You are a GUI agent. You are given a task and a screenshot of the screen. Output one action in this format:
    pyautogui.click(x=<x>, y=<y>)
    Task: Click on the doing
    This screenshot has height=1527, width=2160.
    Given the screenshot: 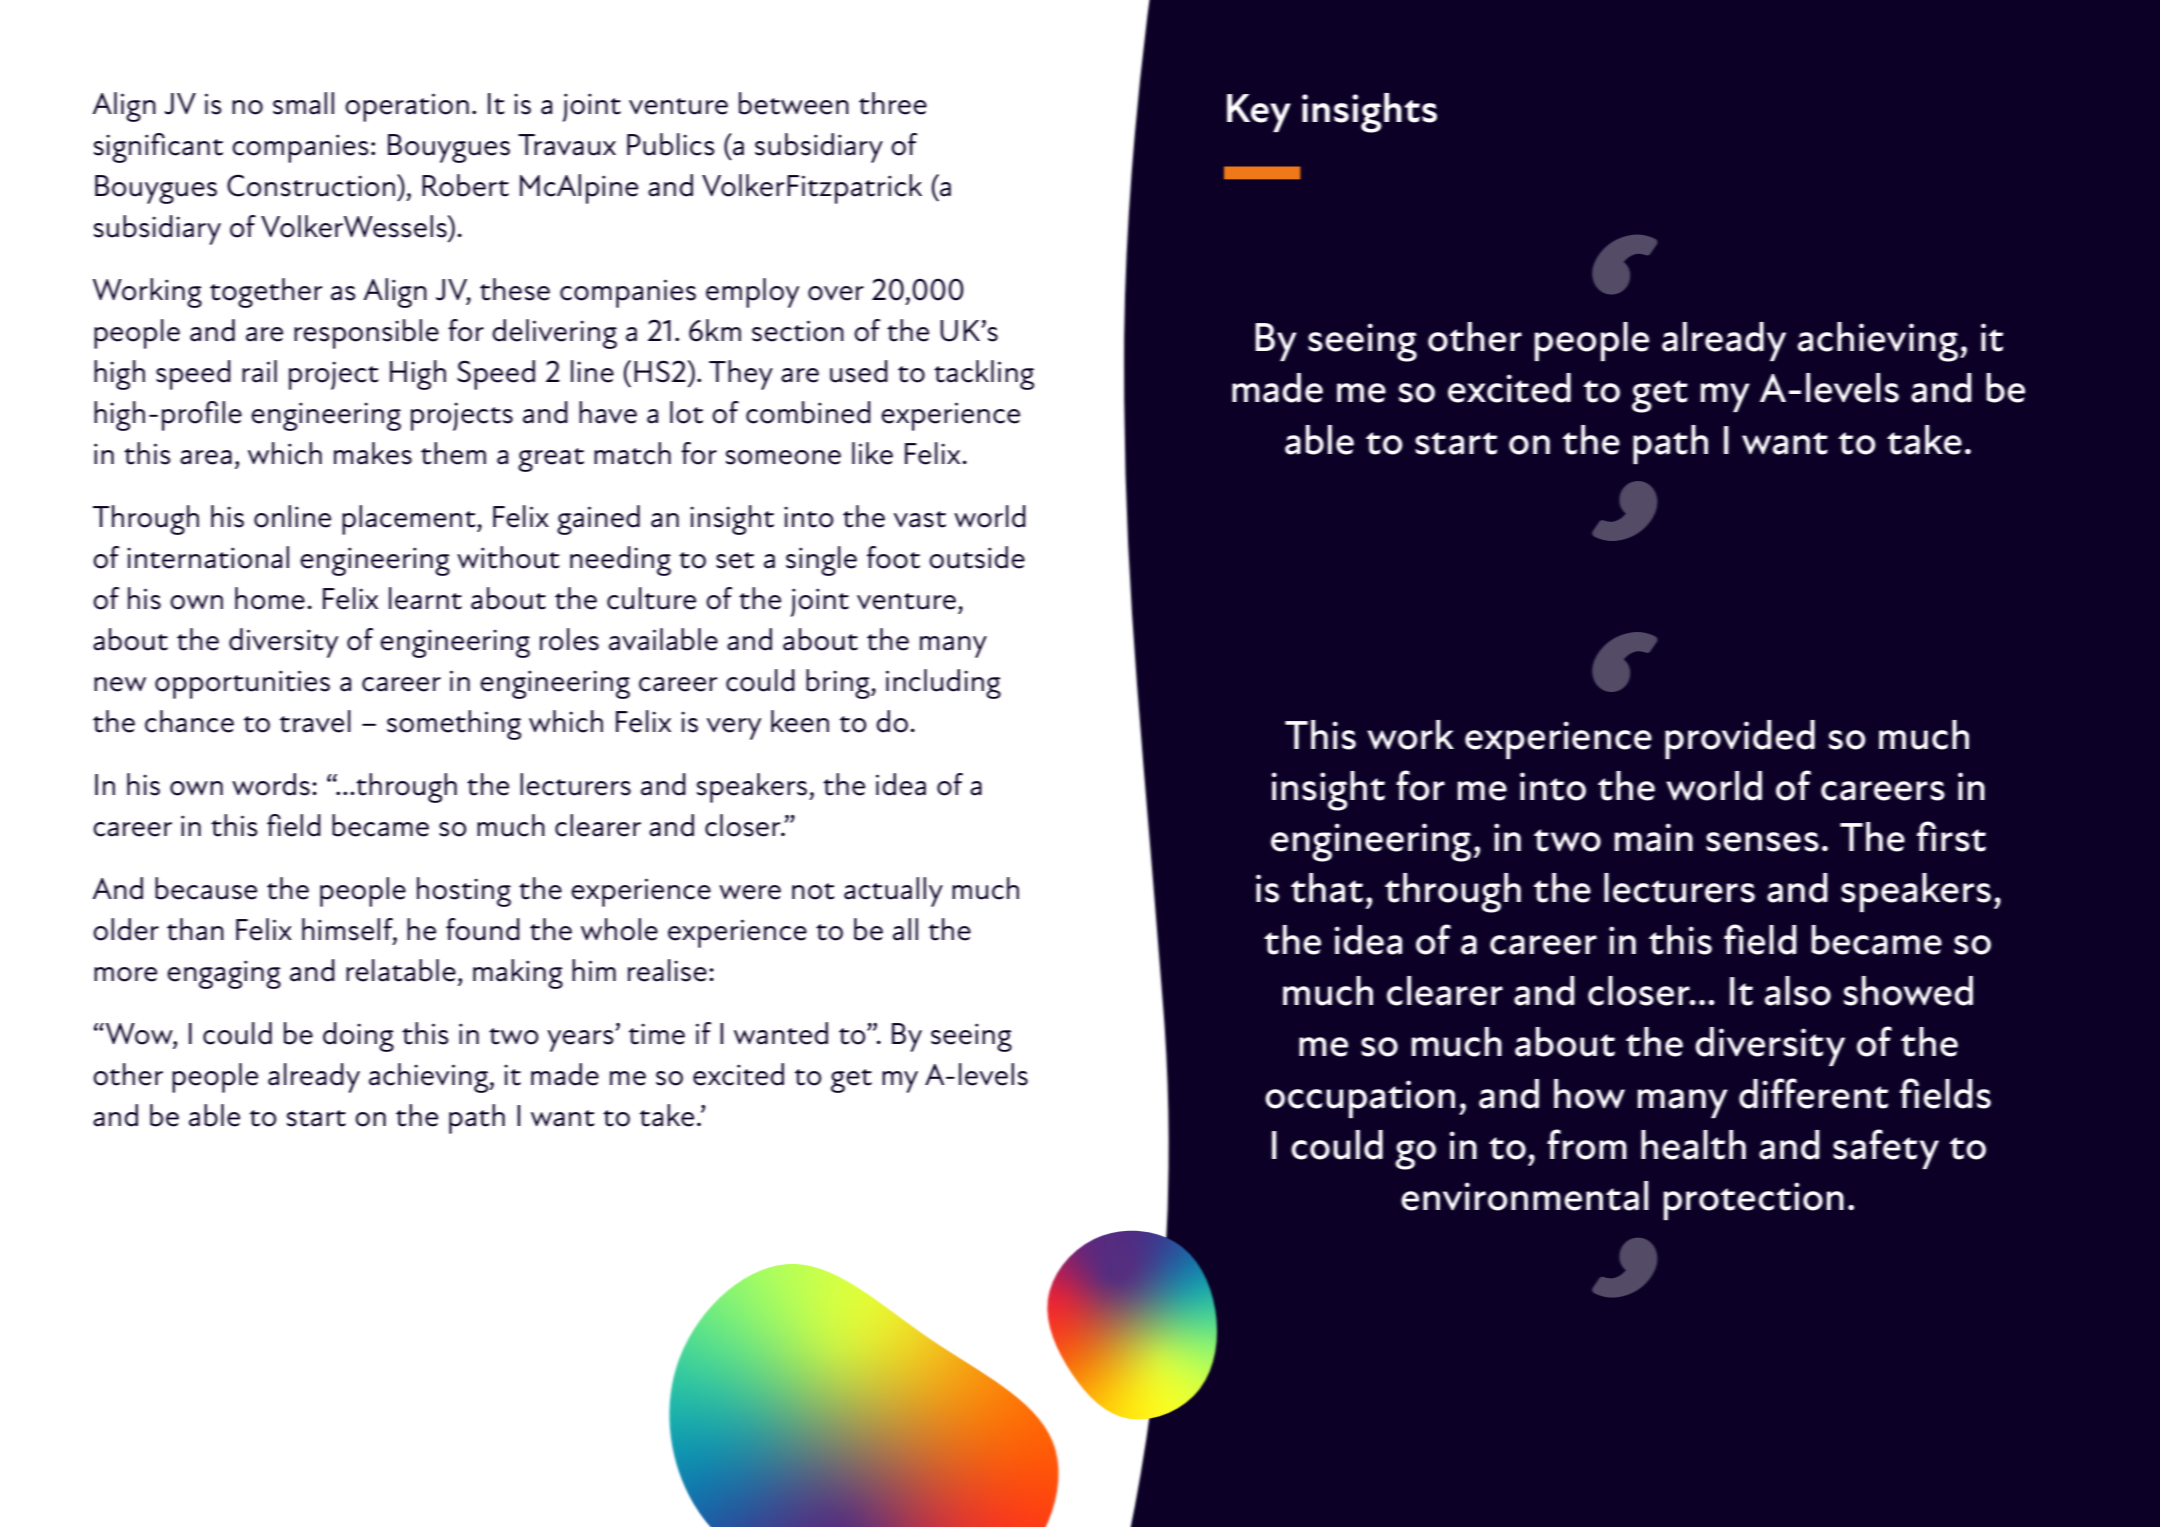 What is the action you would take?
    pyautogui.click(x=358, y=1037)
